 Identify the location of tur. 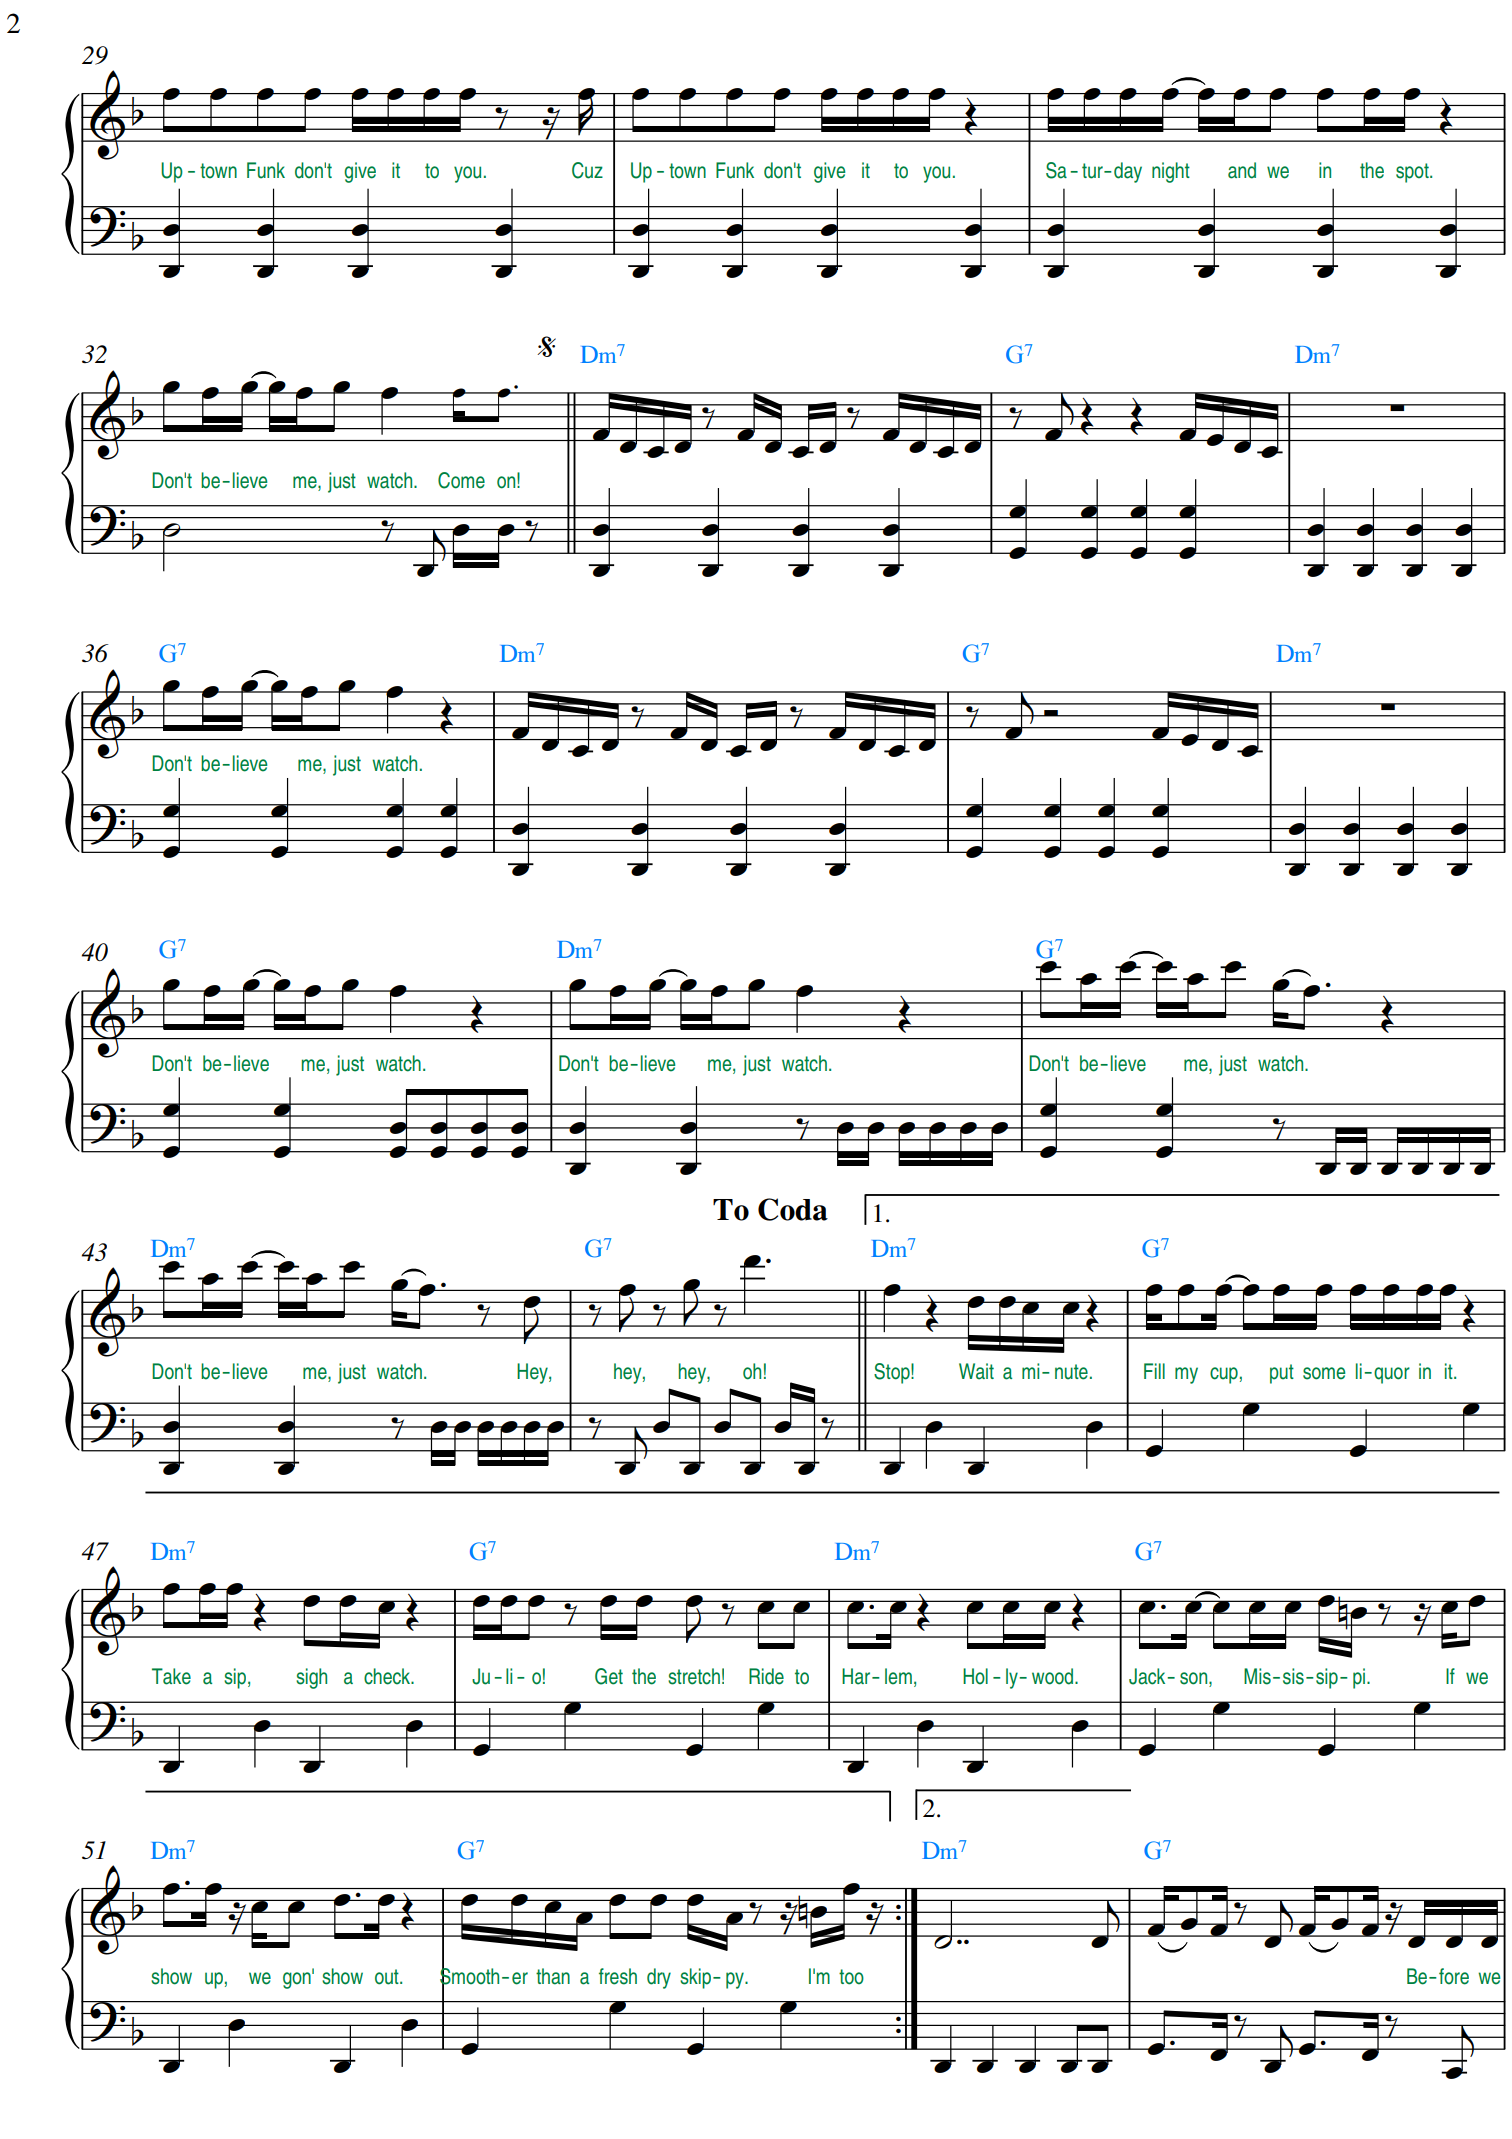
(1093, 171).
